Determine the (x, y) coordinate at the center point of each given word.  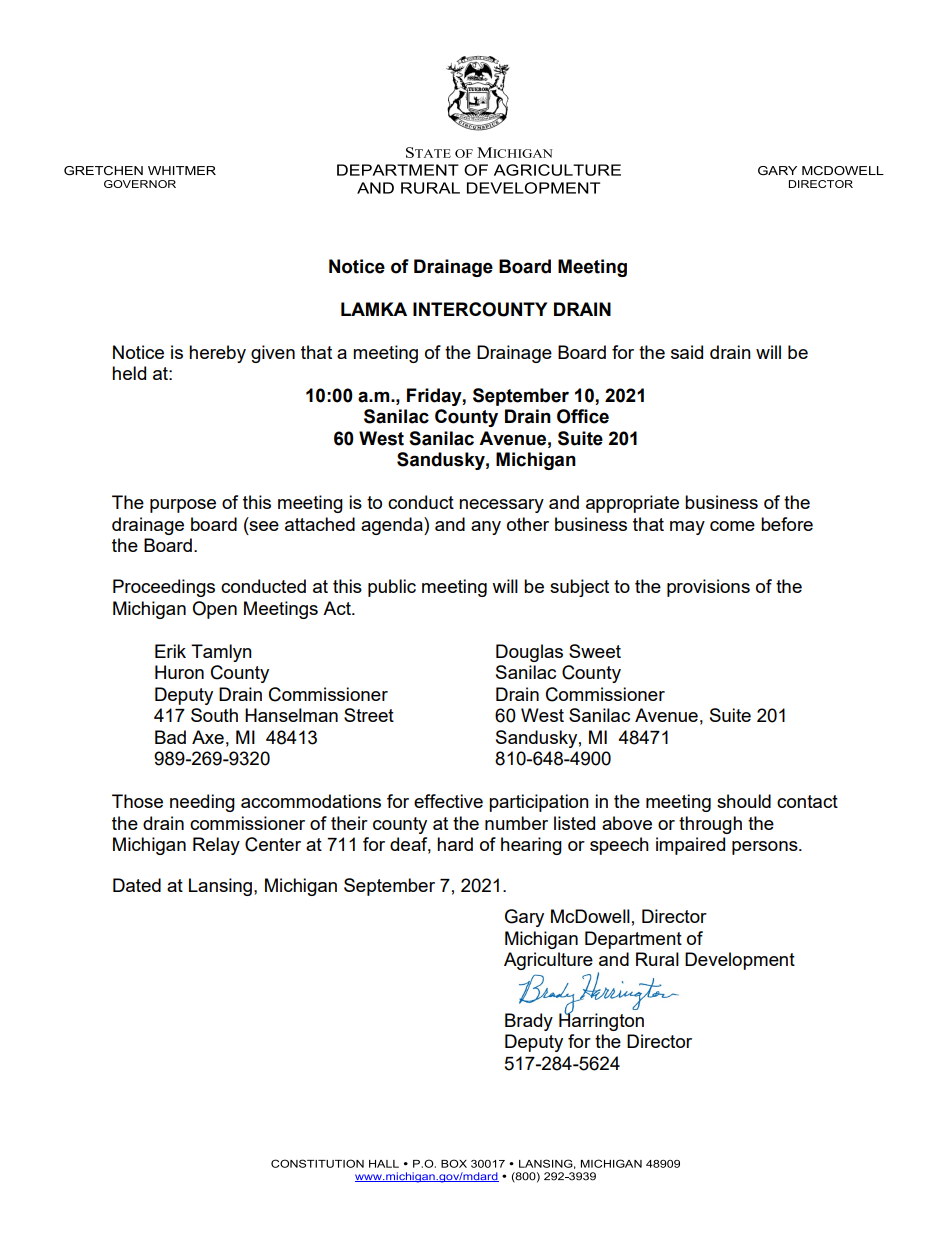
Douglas (529, 653)
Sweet (595, 651)
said (687, 352)
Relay (216, 846)
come (732, 526)
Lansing (220, 887)
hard (455, 844)
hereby (217, 354)
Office (583, 416)
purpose (183, 506)
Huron (179, 672)
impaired (690, 846)
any (486, 528)
